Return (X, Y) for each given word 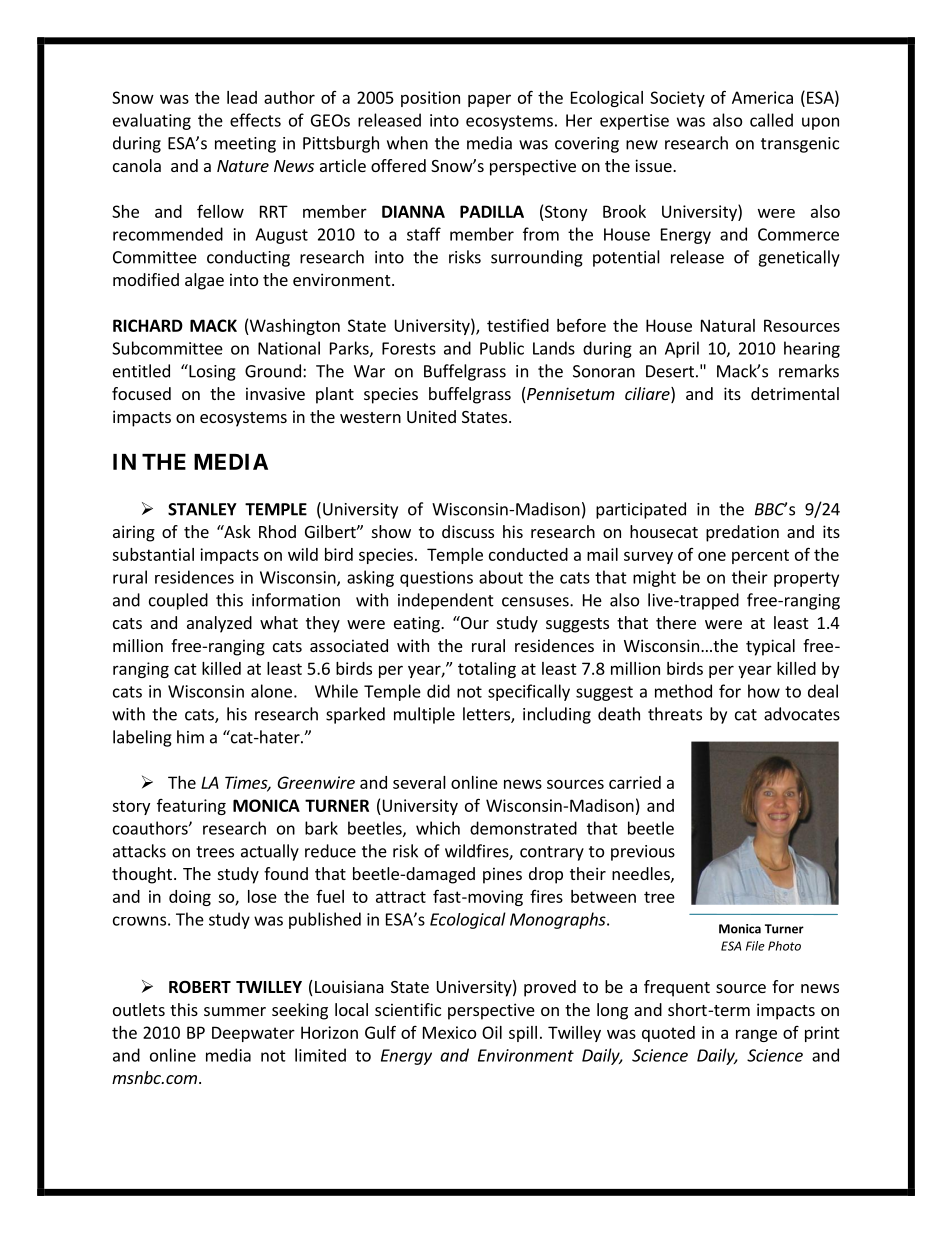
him (190, 737)
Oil (492, 1032)
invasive (275, 393)
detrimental (795, 393)
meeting (245, 145)
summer (235, 1011)
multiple (424, 715)
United (431, 416)
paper (489, 100)
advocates (802, 714)
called (771, 120)
